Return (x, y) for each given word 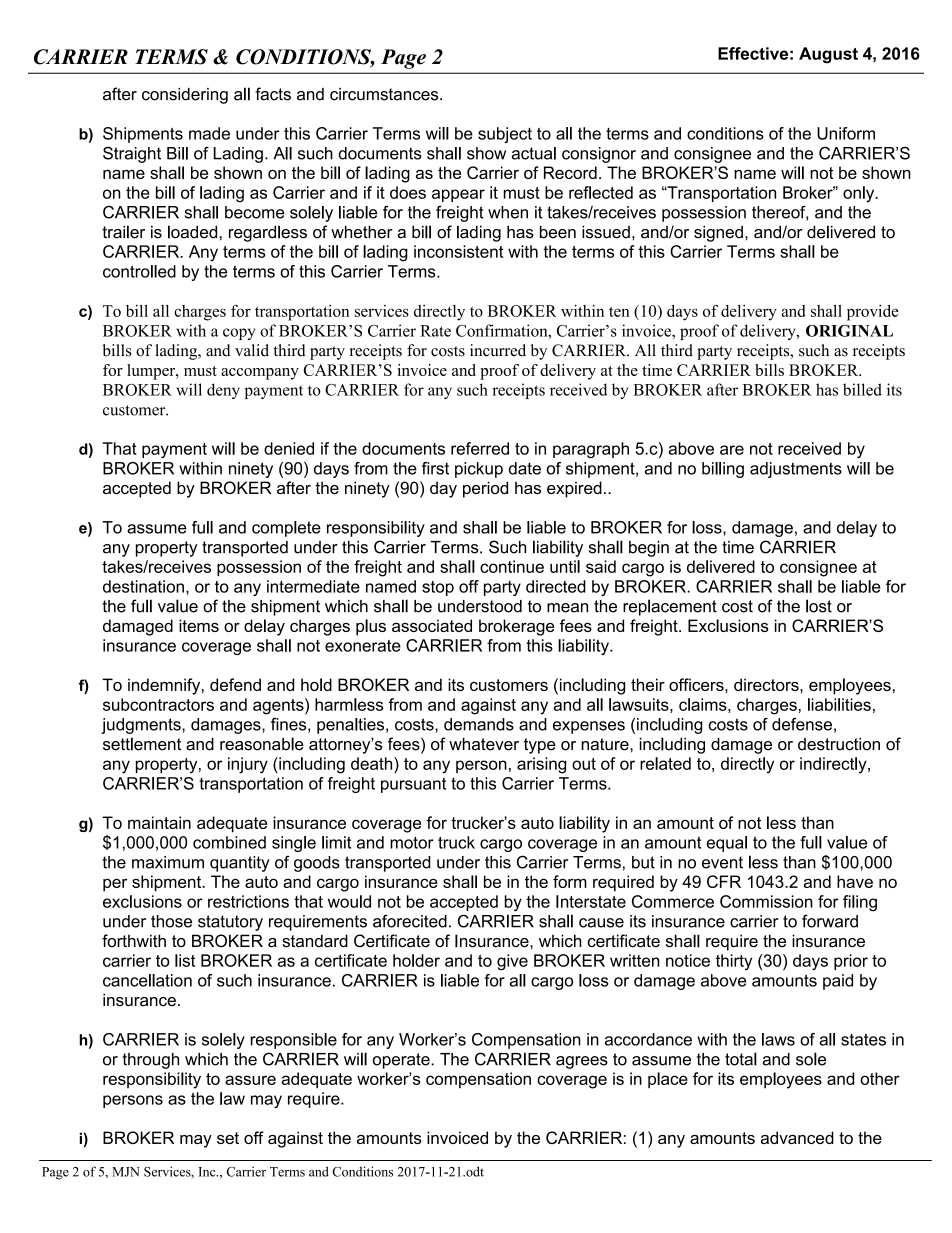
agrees (582, 1062)
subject (505, 135)
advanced (797, 1137)
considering (185, 96)
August (828, 55)
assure (250, 1080)
